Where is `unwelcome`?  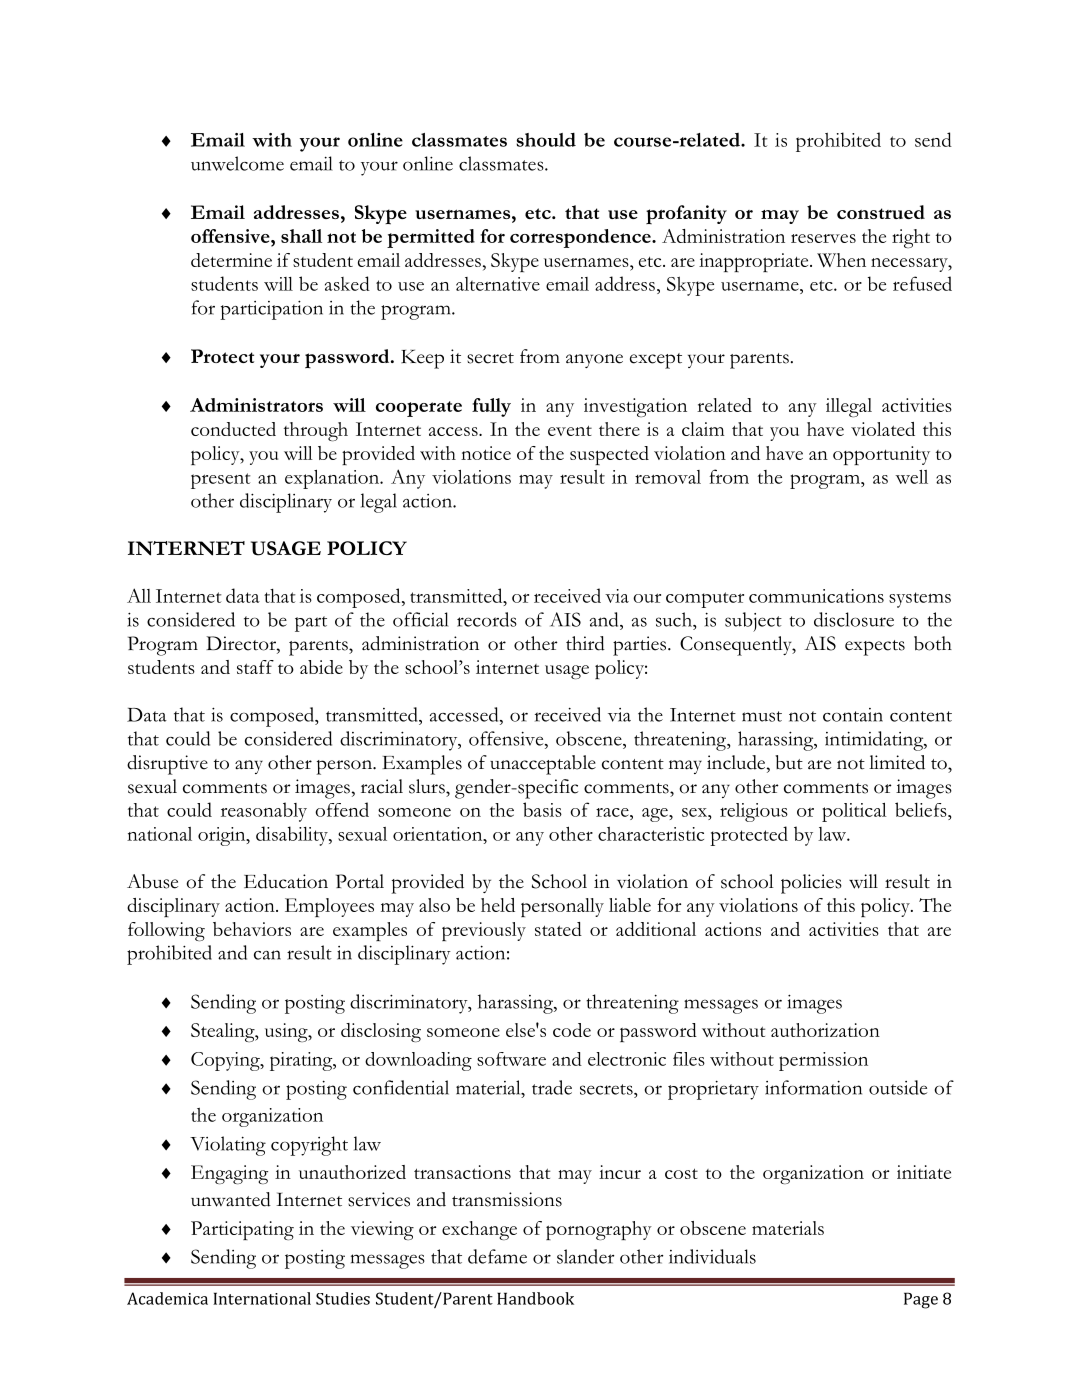
unwelcome is located at coordinates (237, 163).
